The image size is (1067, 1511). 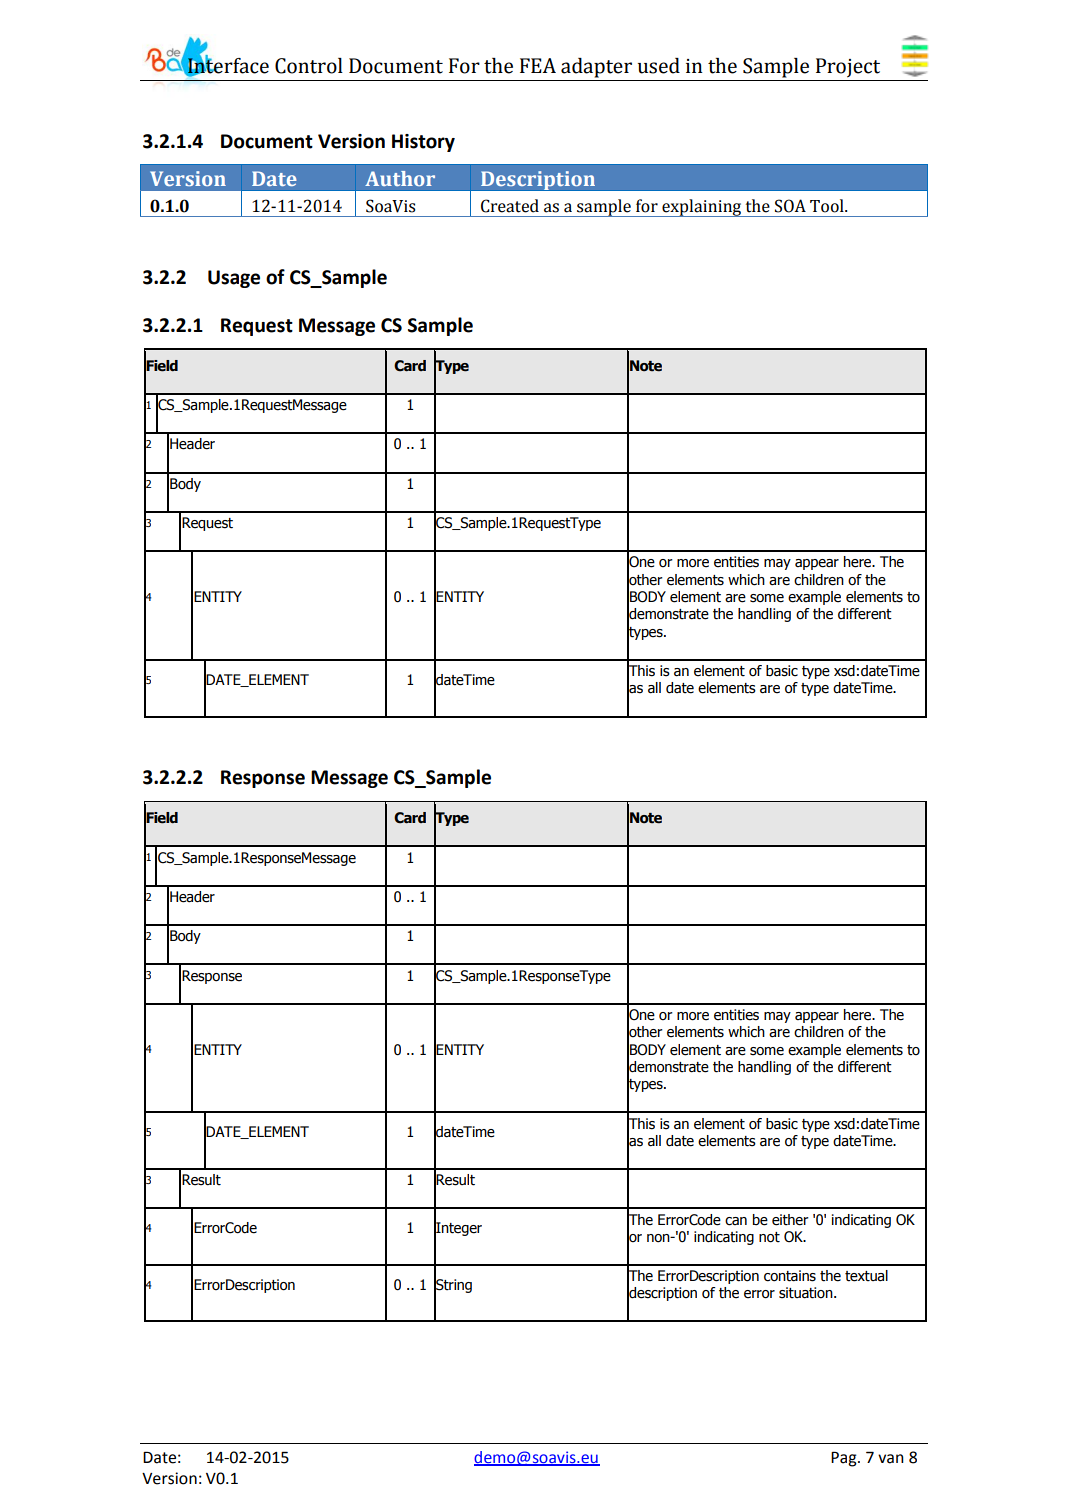 I want to click on situation, so click(x=807, y=1293).
